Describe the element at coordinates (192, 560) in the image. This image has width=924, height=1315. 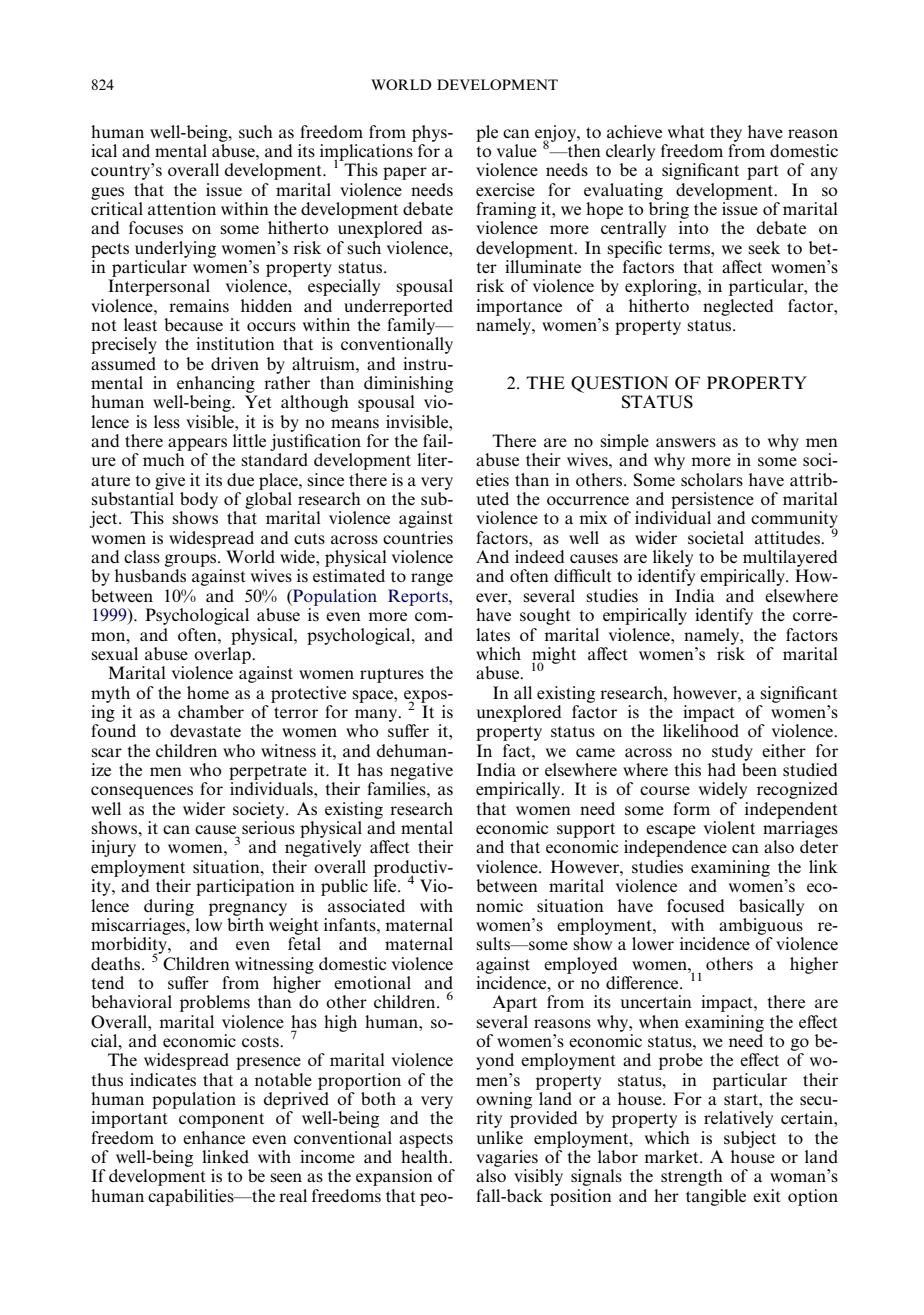
I see `groups` at that location.
